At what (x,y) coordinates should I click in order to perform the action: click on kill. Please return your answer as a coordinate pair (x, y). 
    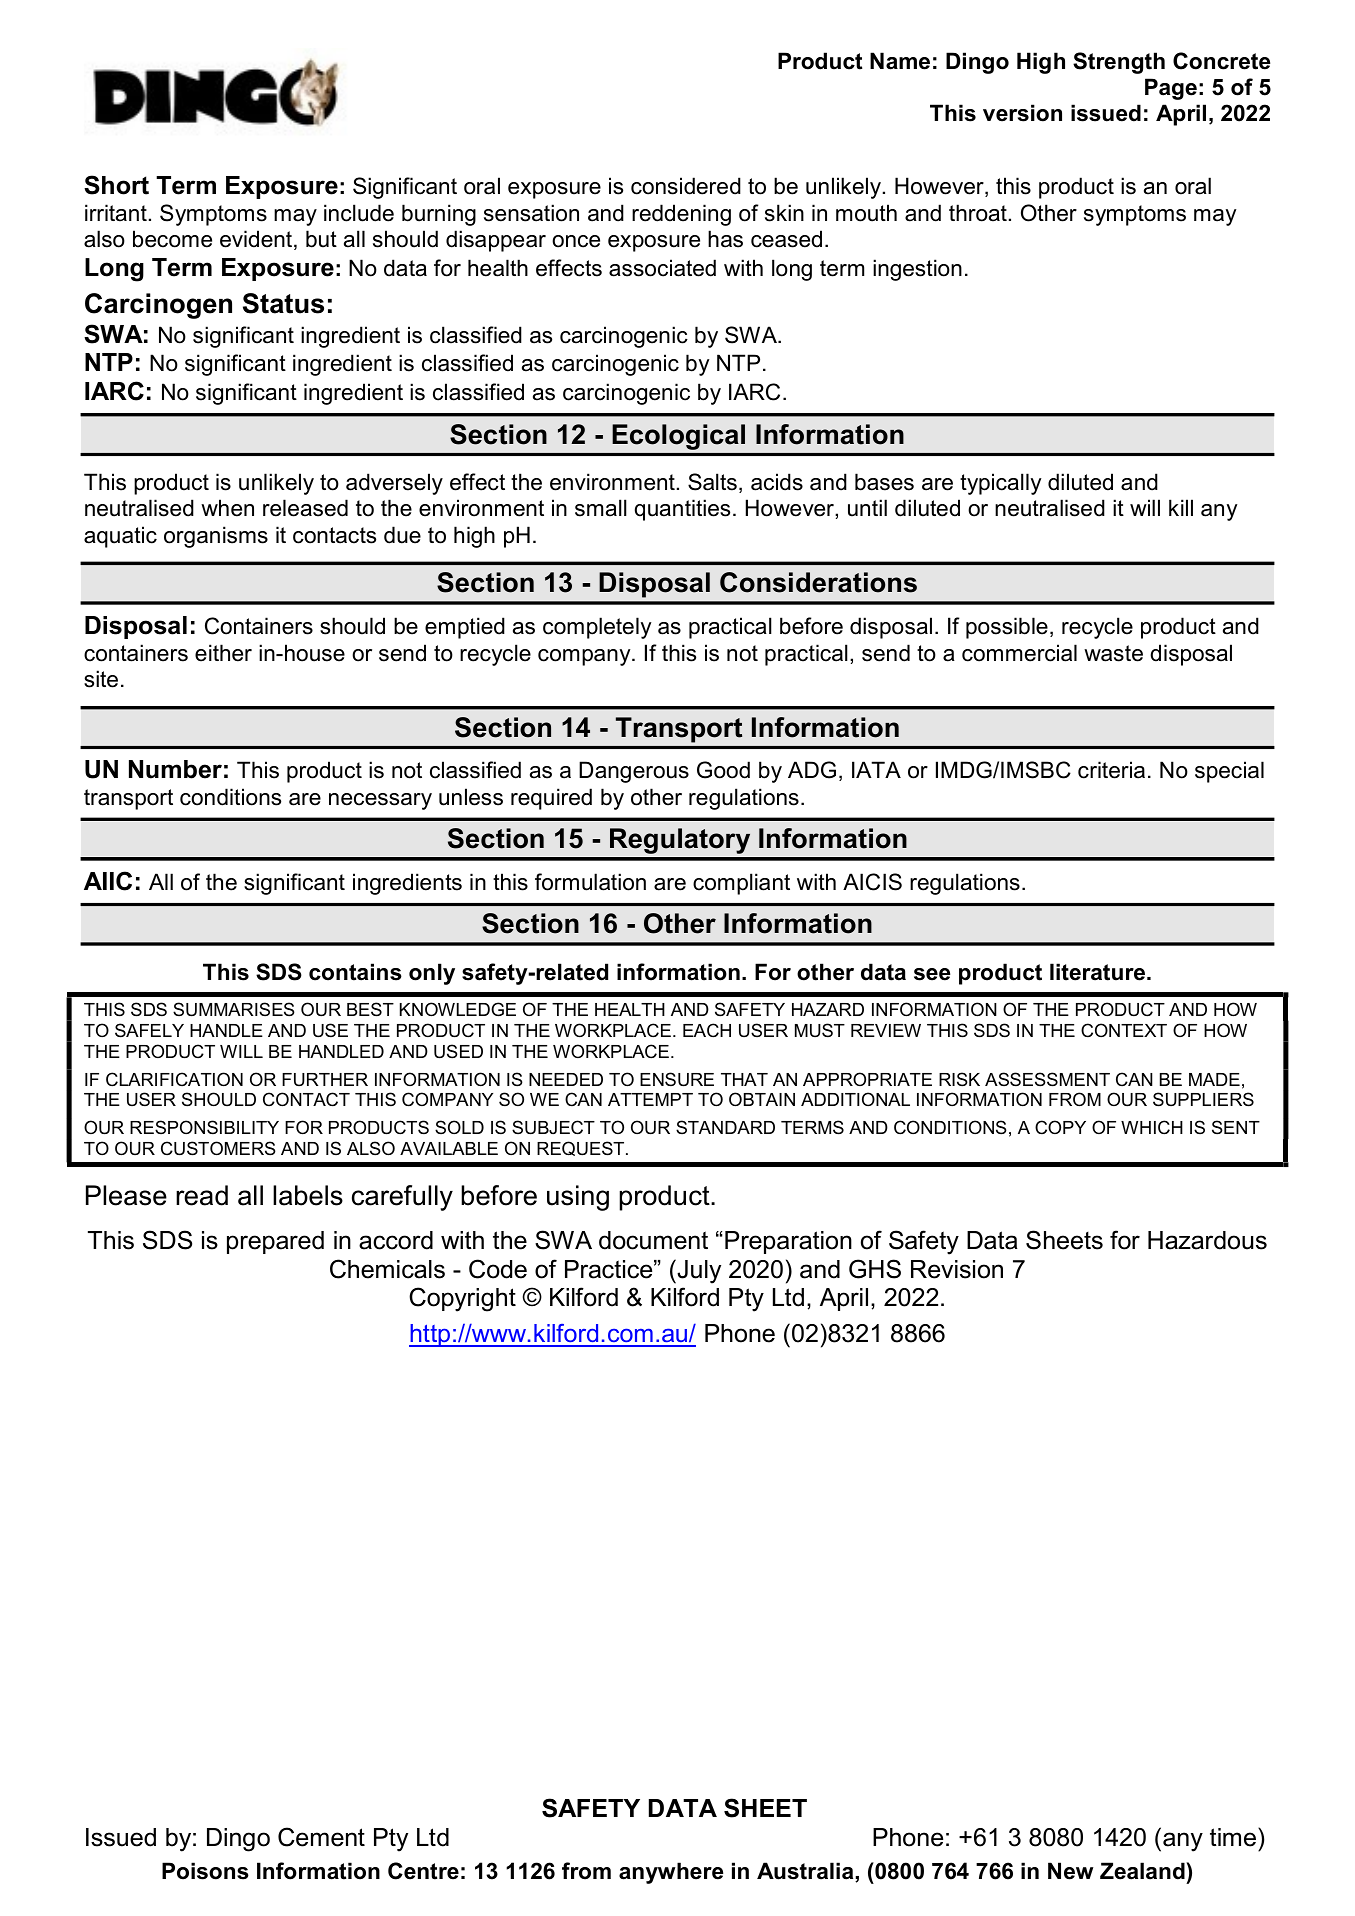
    Looking at the image, I should click on (1181, 507).
